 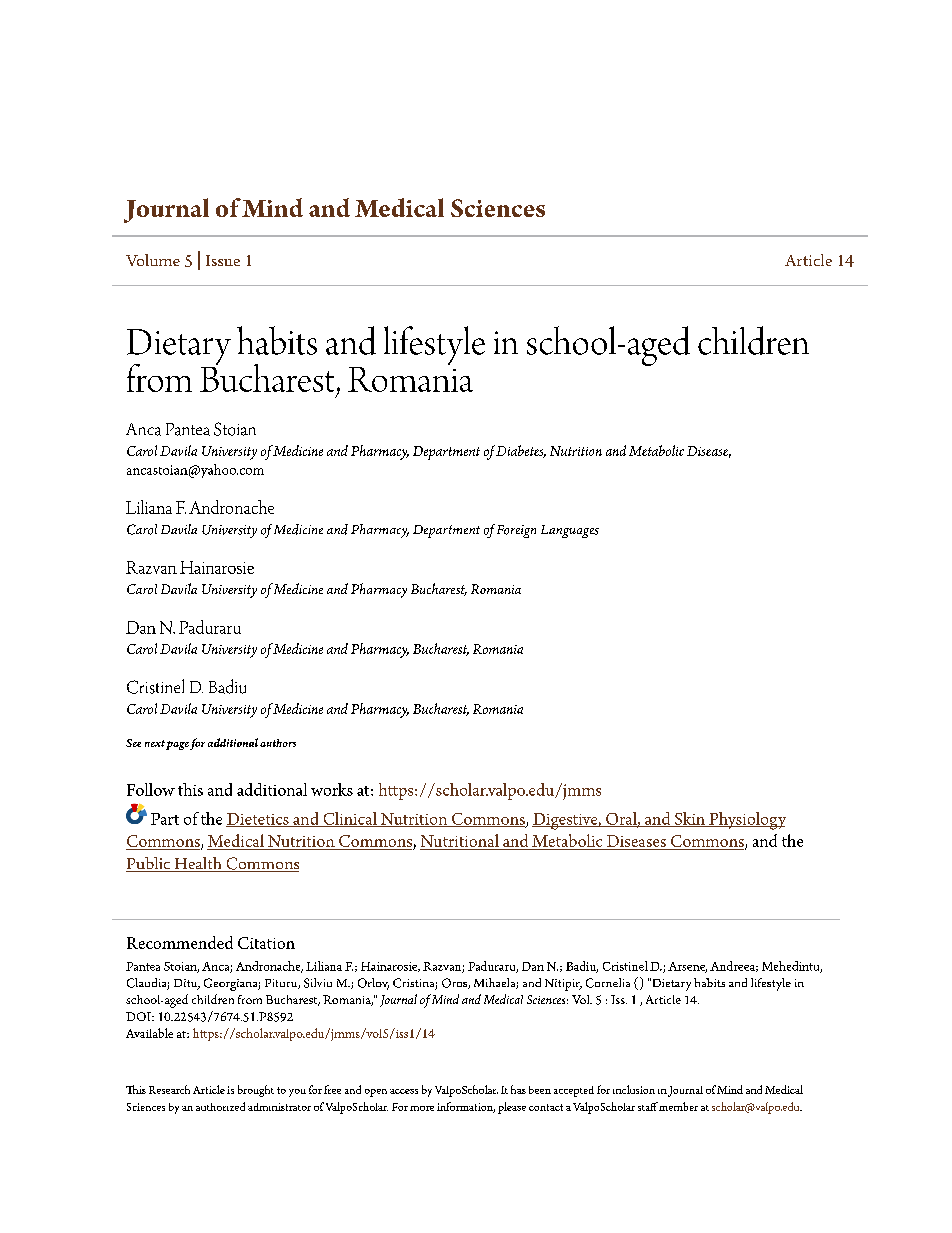 I want to click on Clinical, so click(x=350, y=819).
